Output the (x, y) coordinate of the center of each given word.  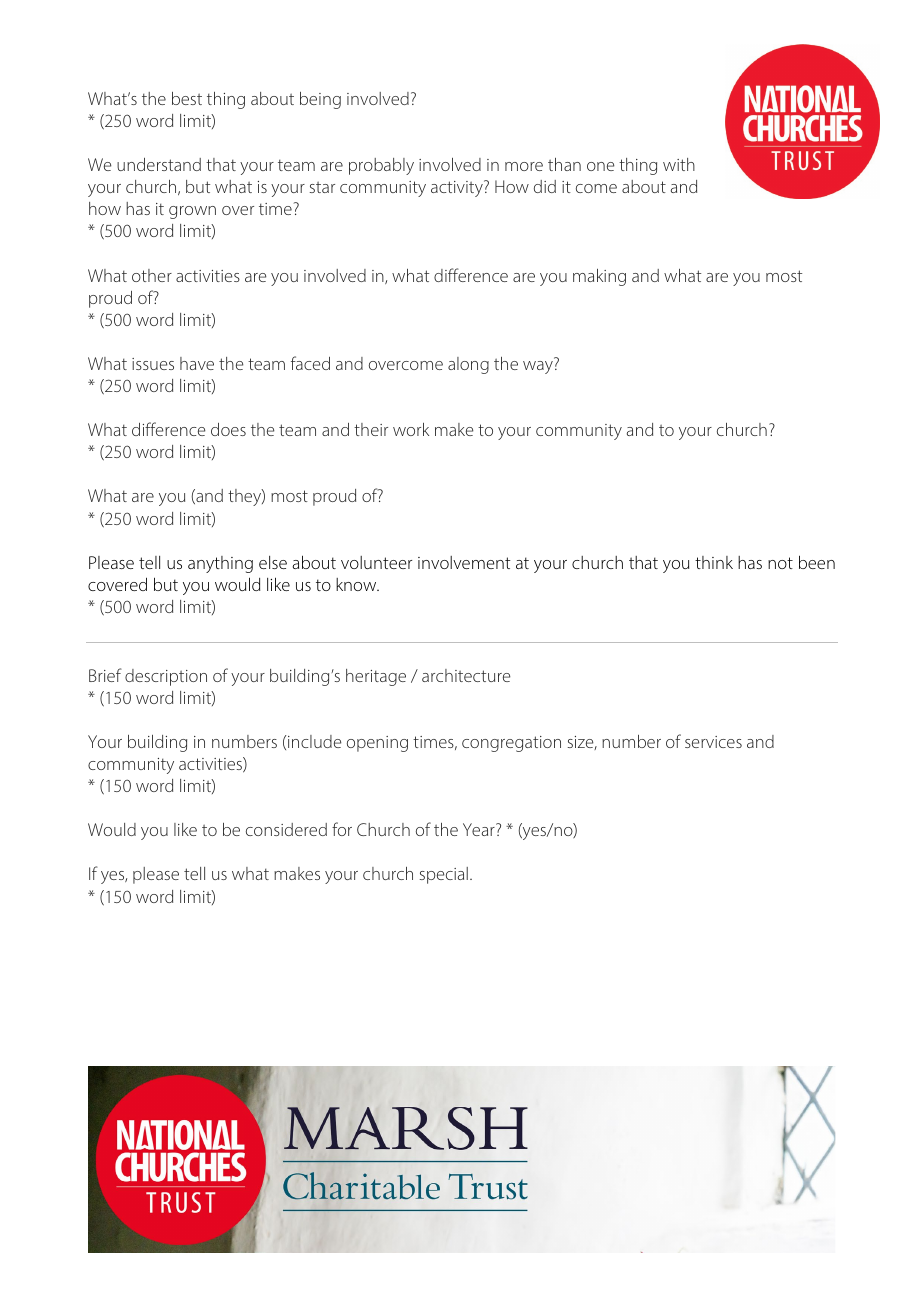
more (524, 166)
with (679, 164)
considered (286, 829)
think (714, 562)
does (228, 429)
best (187, 98)
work (411, 429)
